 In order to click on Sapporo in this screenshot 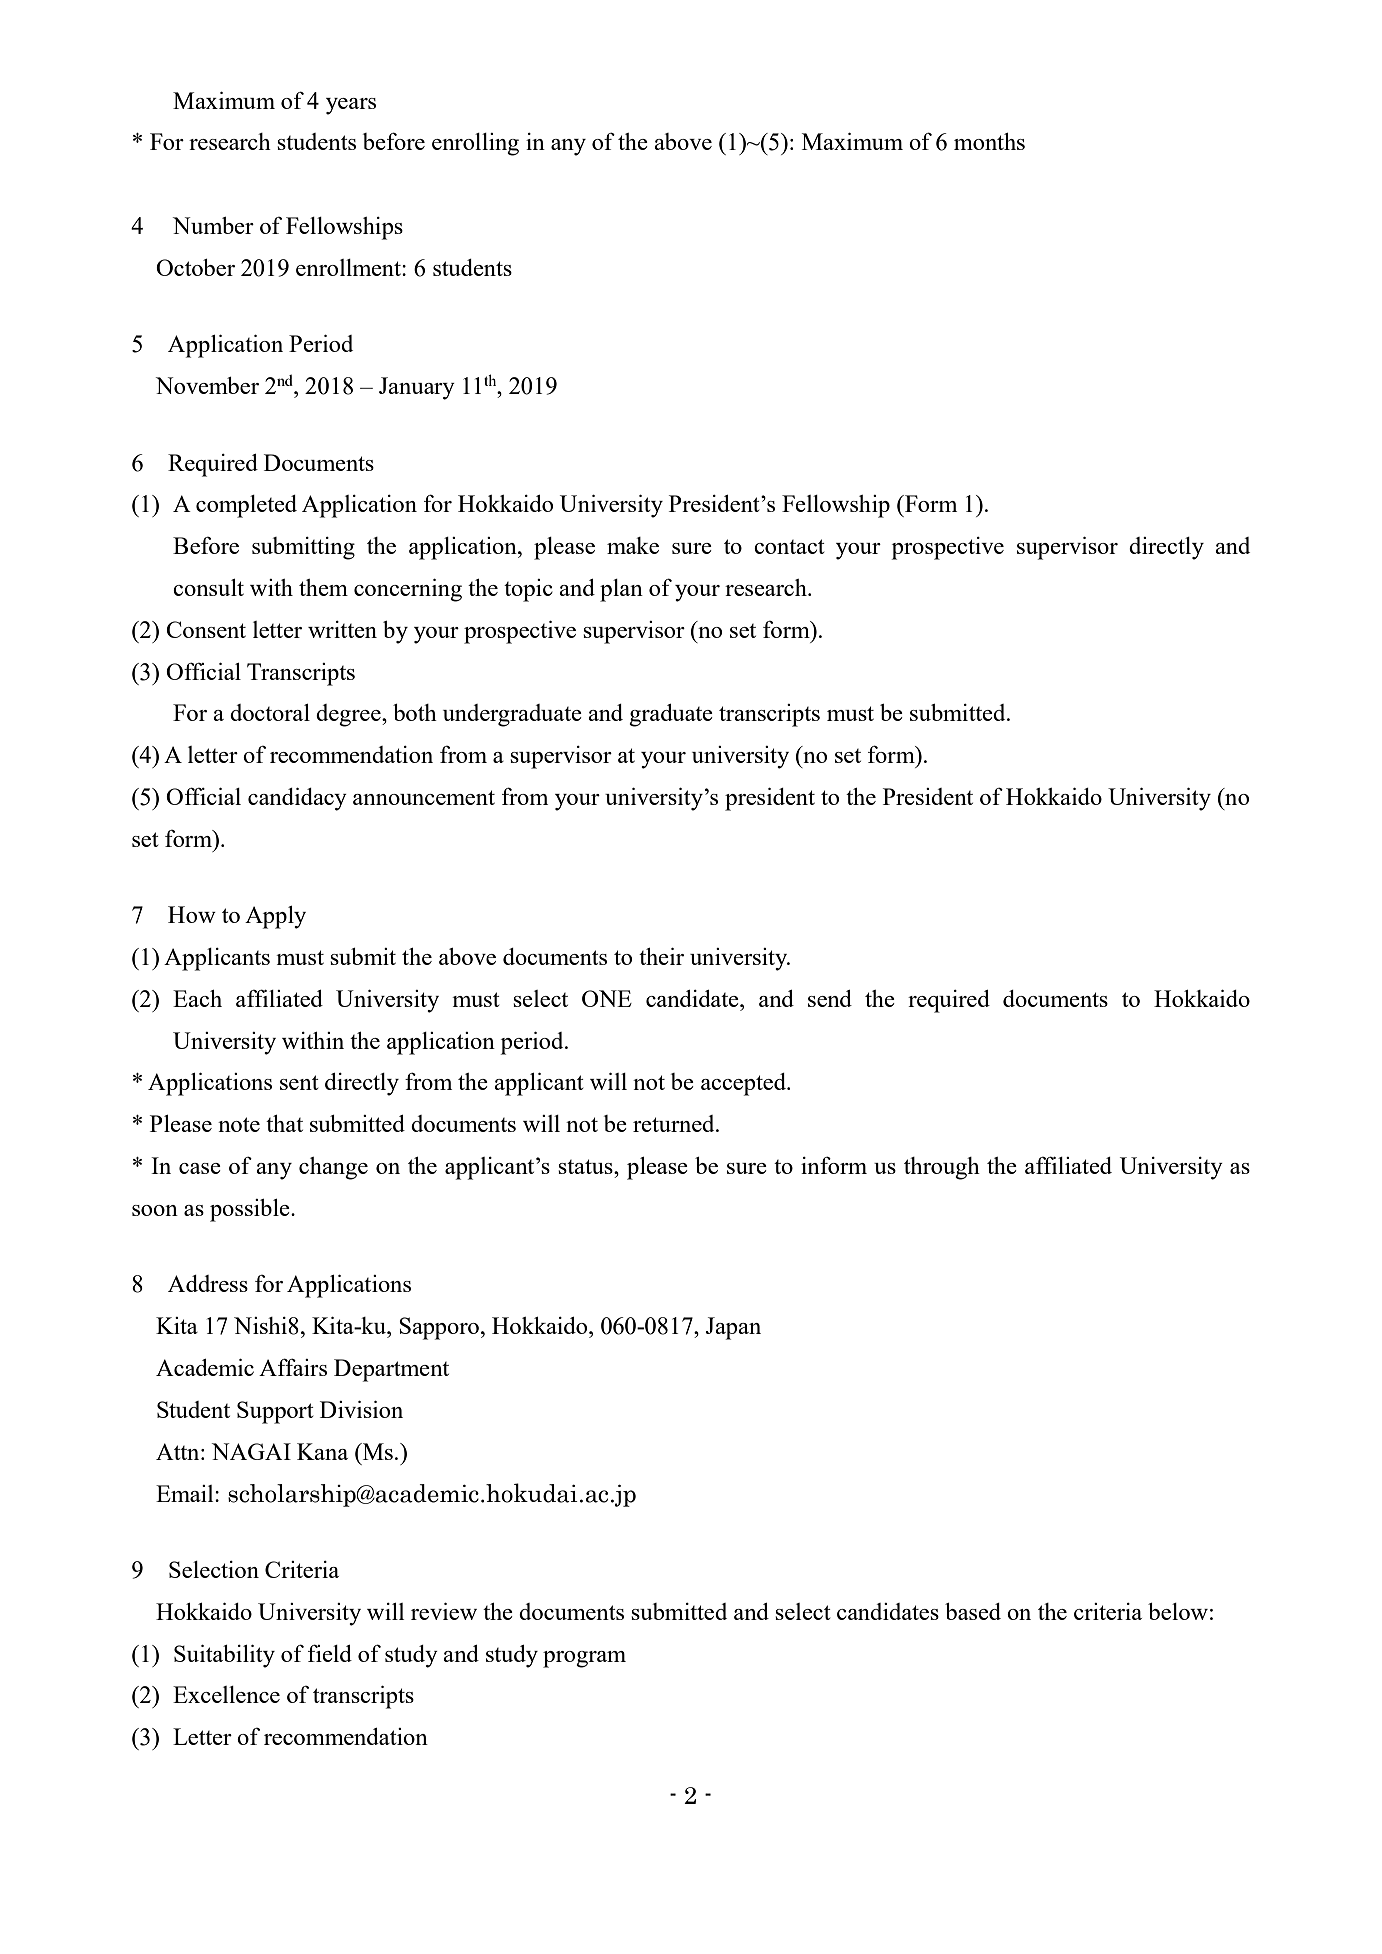, I will do `click(439, 1328)`.
